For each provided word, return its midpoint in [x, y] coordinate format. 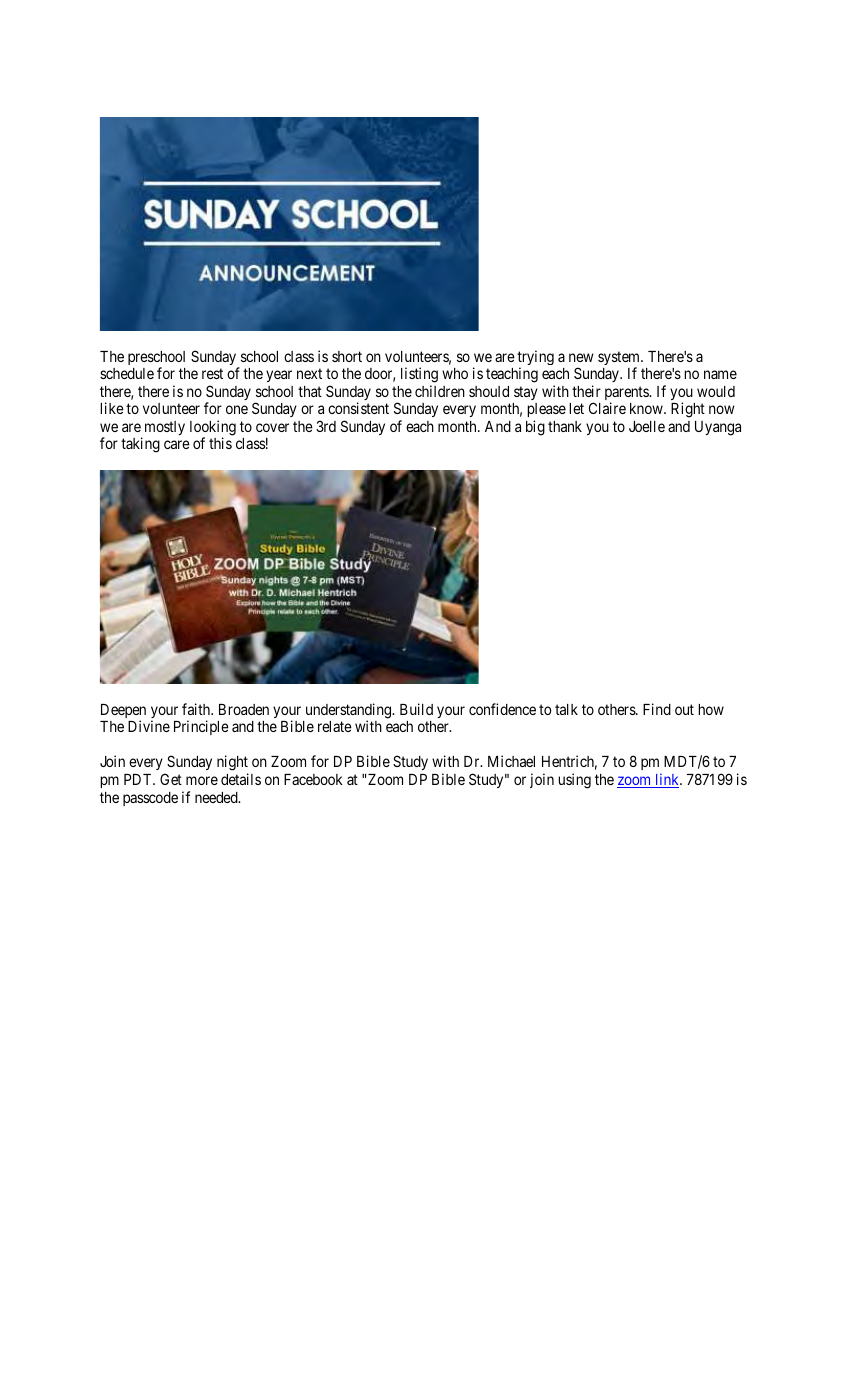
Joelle [647, 426]
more [202, 780]
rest [212, 373]
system [620, 359]
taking [140, 445]
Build [416, 709]
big [535, 428]
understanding [350, 712]
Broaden [244, 709]
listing [419, 375]
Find [657, 709]
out [684, 709]
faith [197, 709]
